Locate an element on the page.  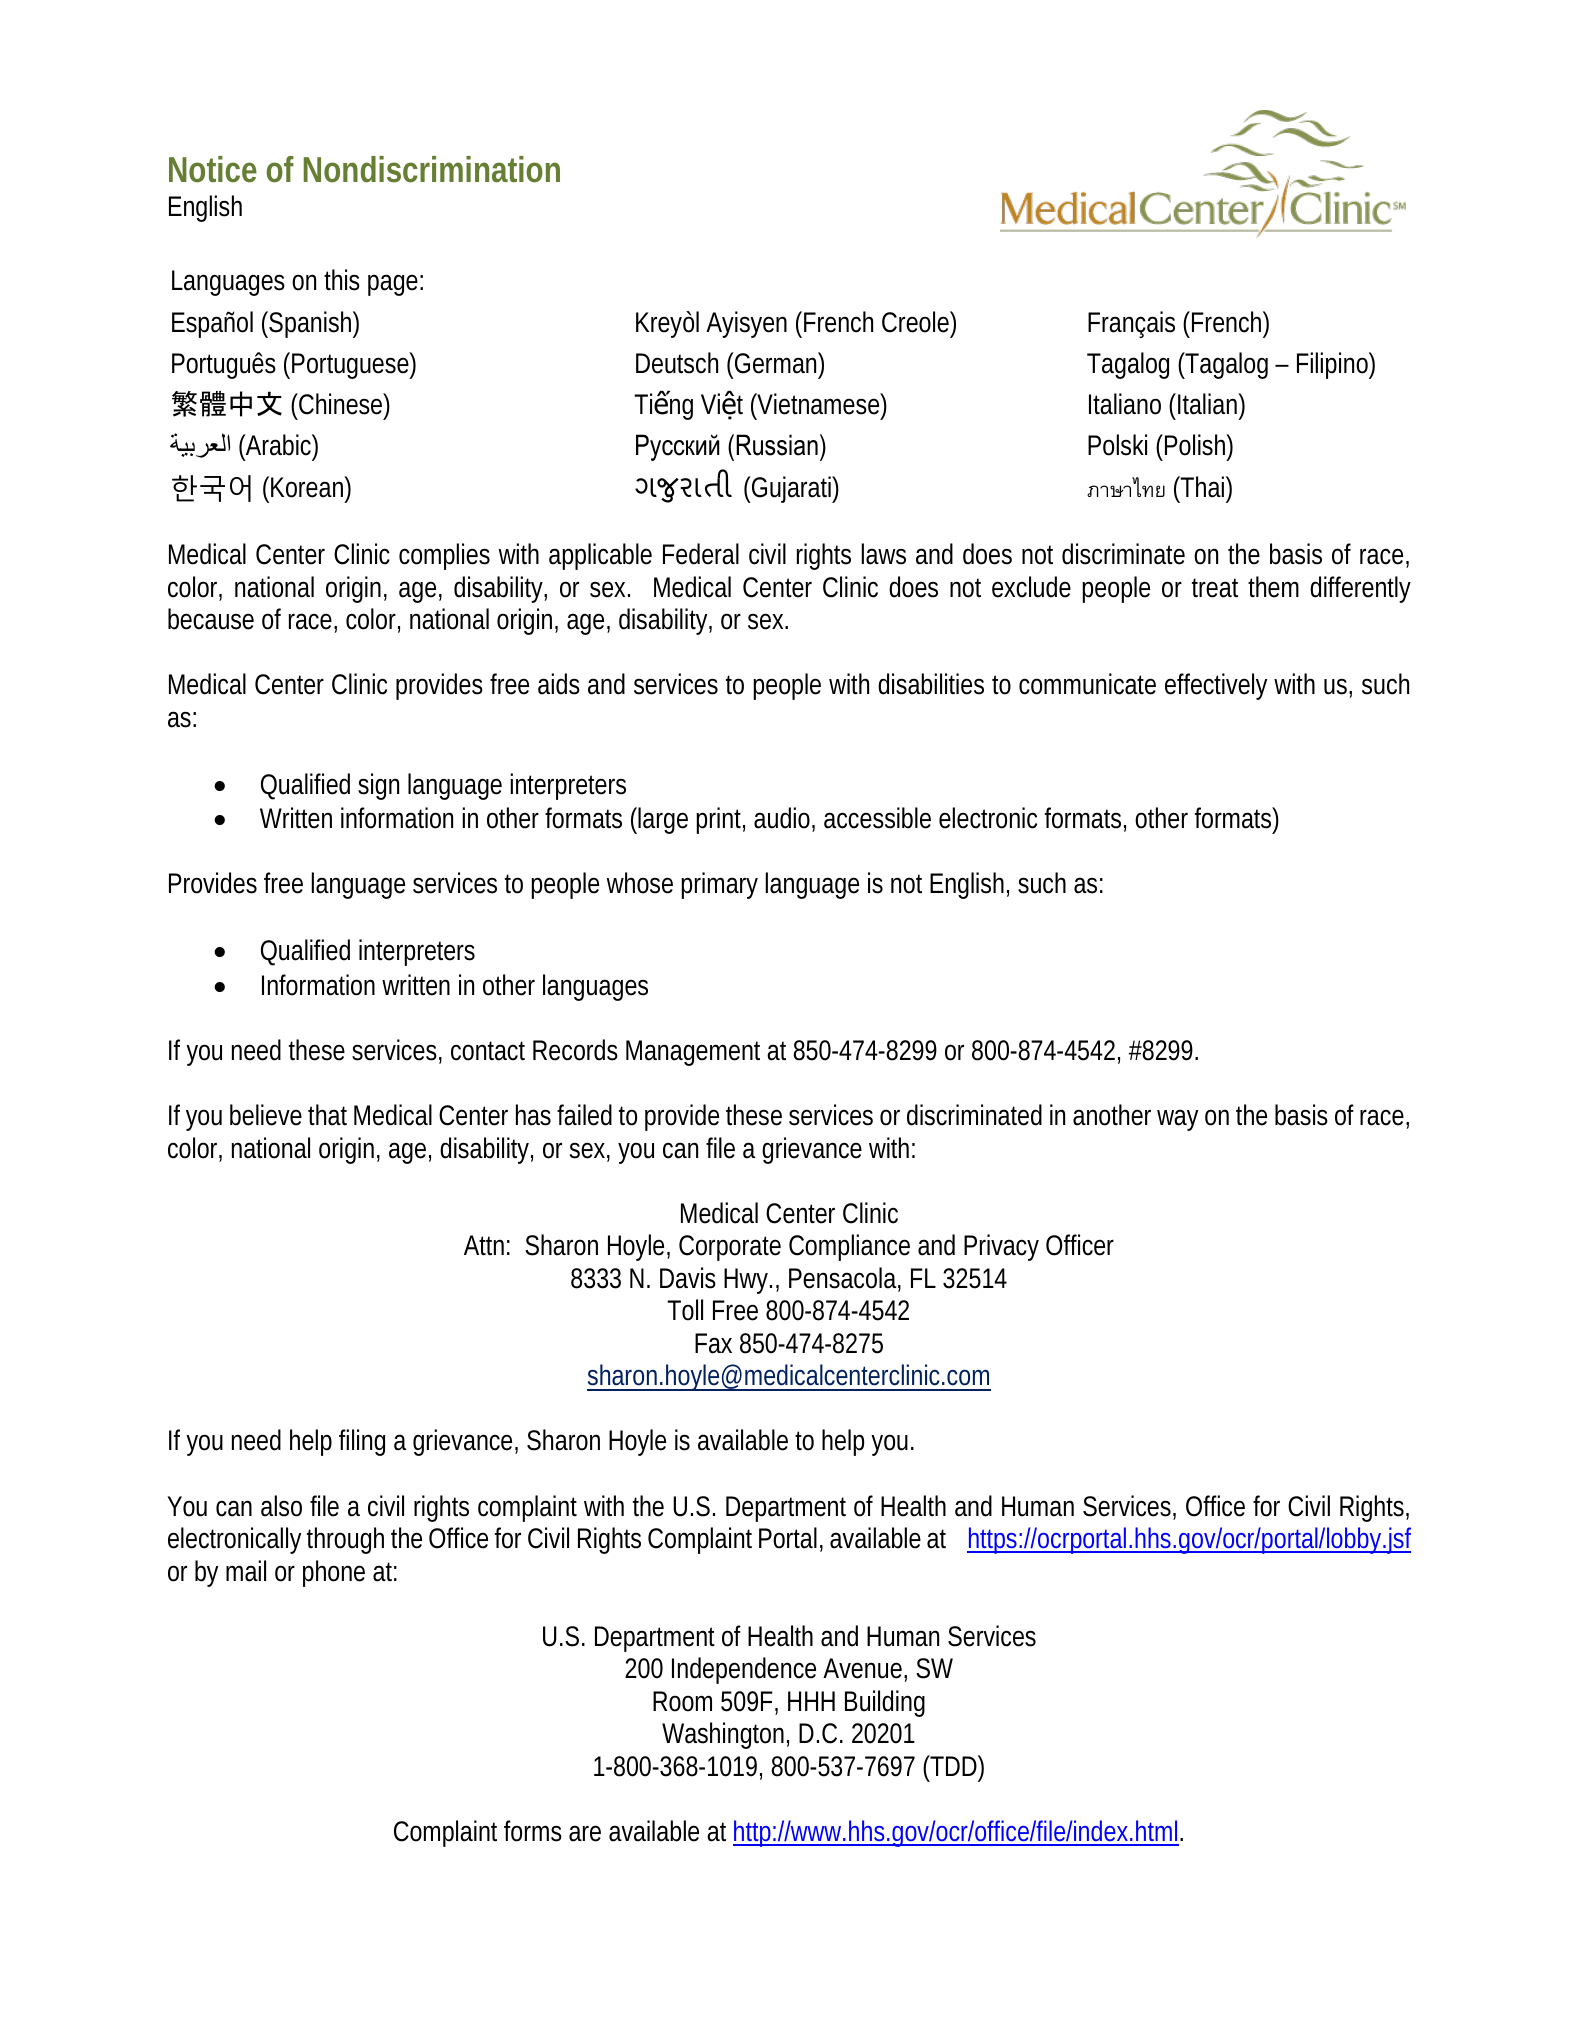
forms is located at coordinates (533, 1831).
